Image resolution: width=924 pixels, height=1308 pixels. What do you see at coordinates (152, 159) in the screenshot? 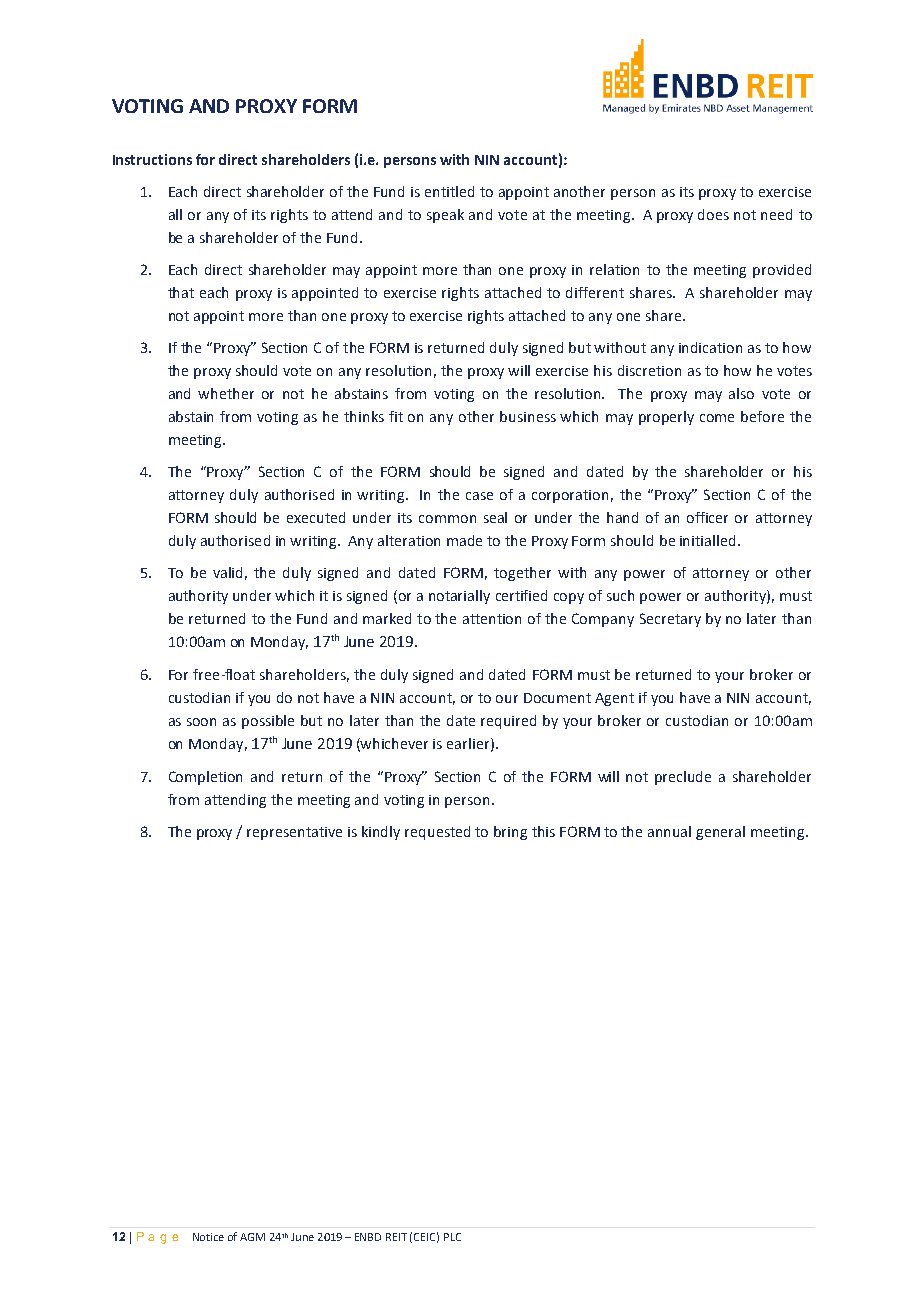
I see `Instructions` at bounding box center [152, 159].
